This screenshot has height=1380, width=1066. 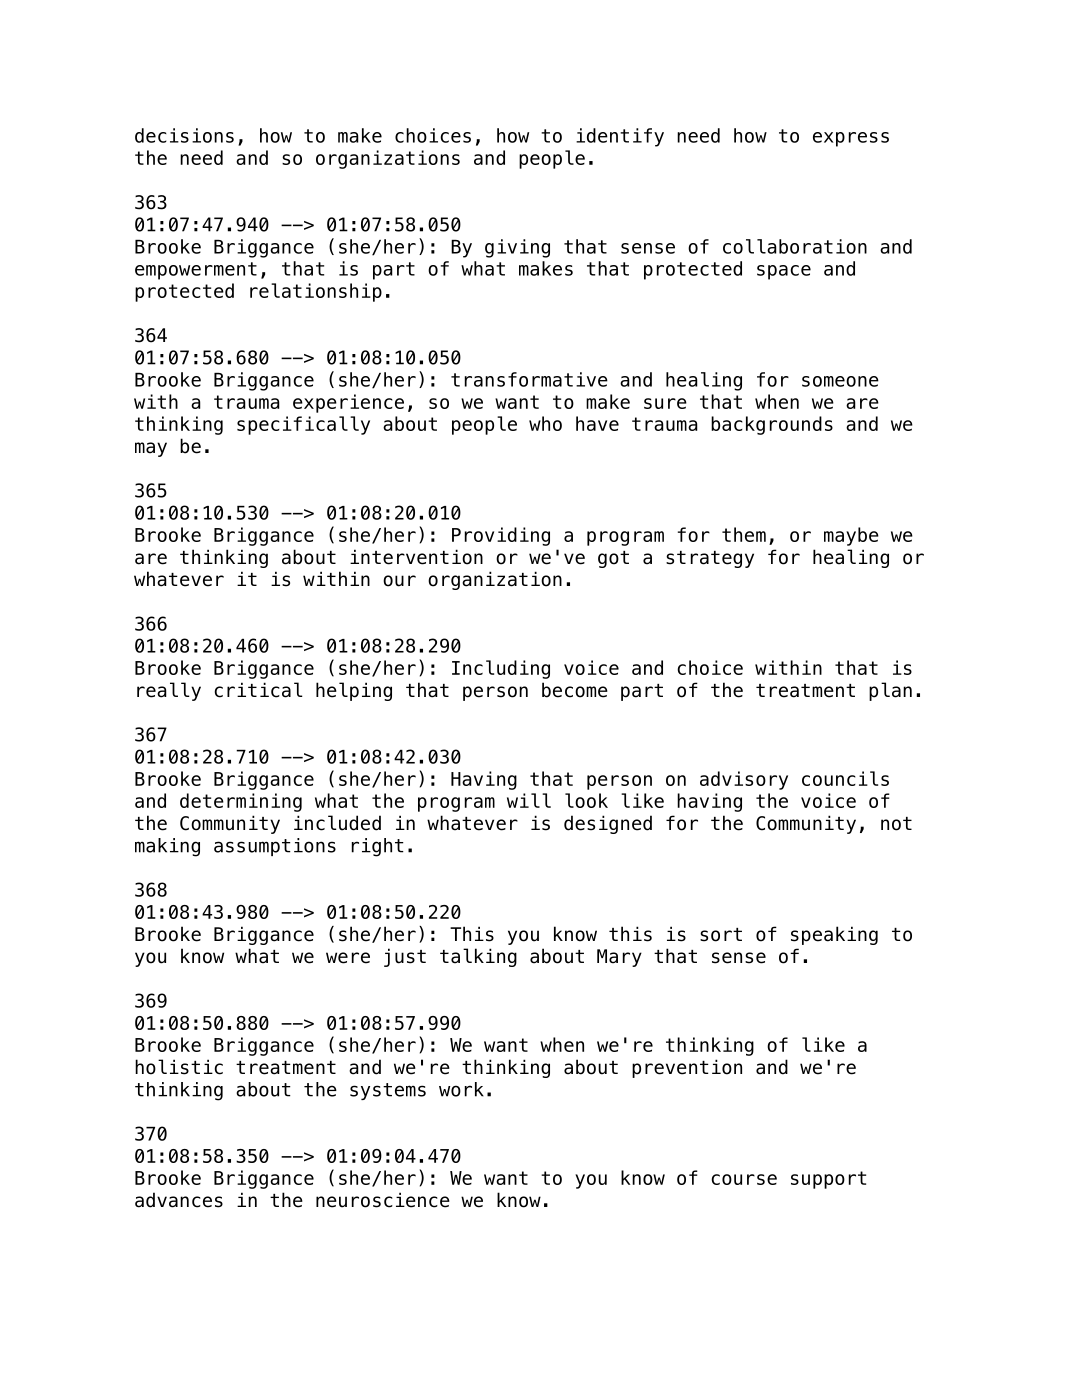 What do you see at coordinates (851, 139) in the screenshot?
I see `express` at bounding box center [851, 139].
